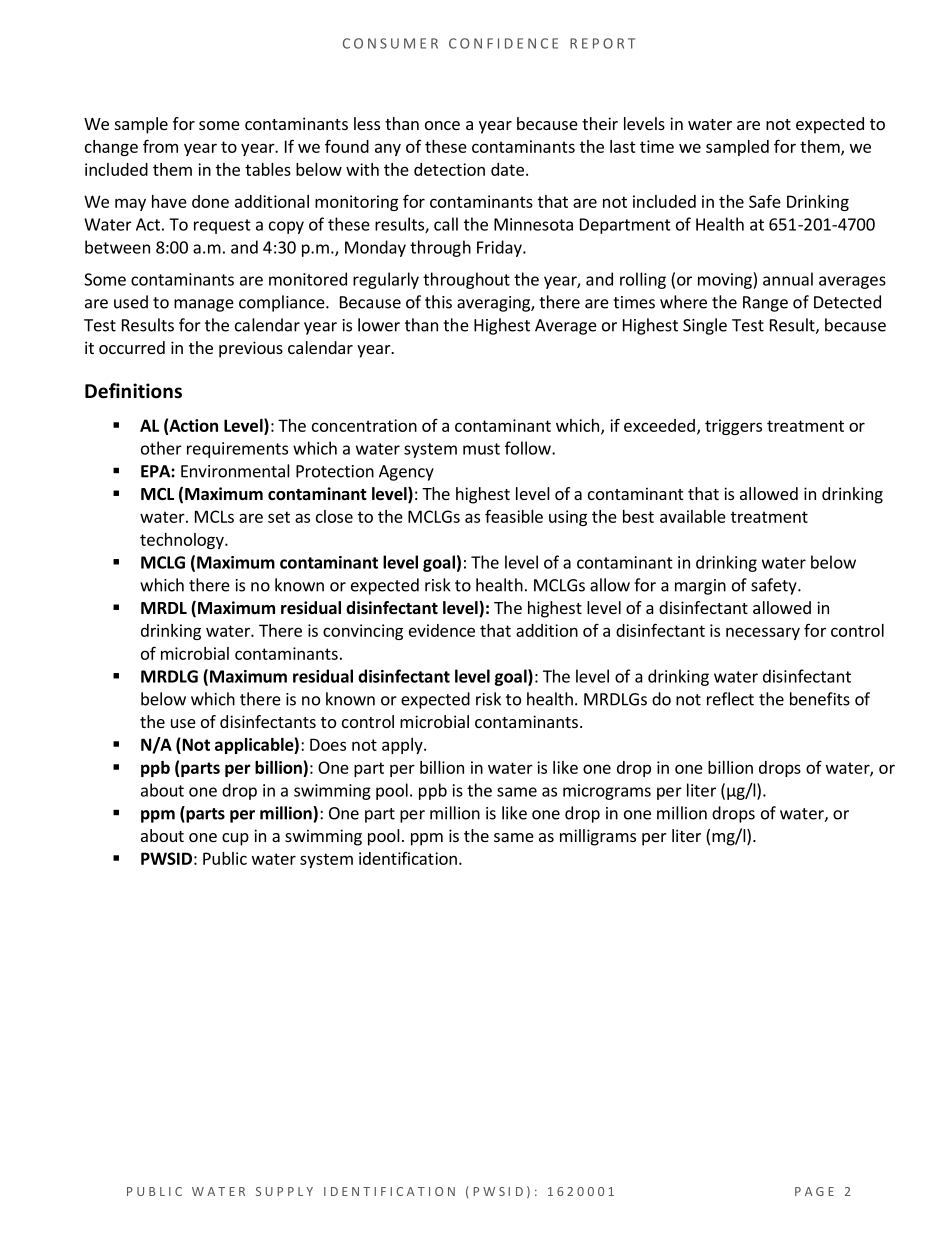 The image size is (952, 1233). I want to click on available, so click(693, 516).
